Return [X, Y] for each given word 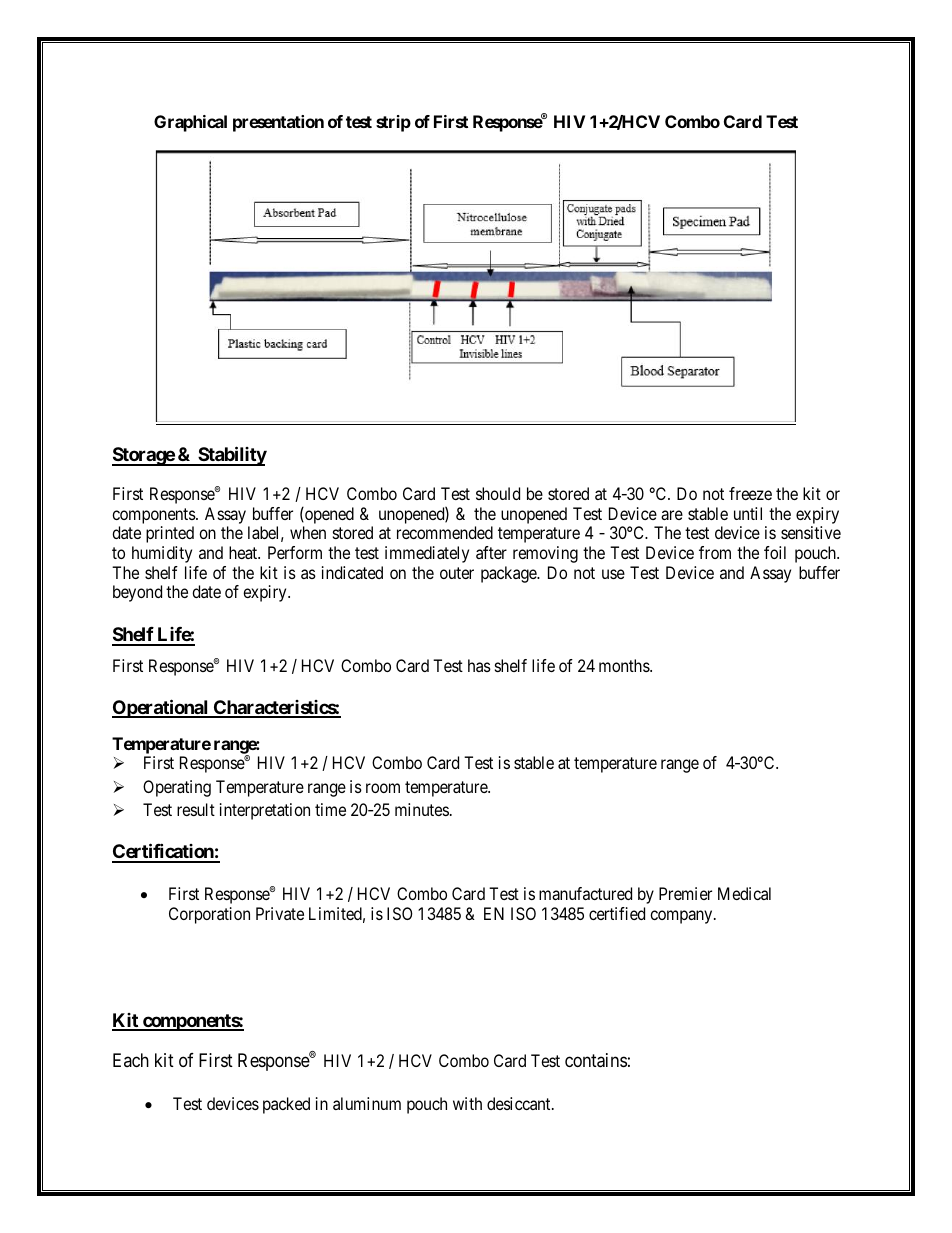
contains [596, 1060]
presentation [278, 123]
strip [393, 123]
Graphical [190, 123]
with [467, 1103]
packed [286, 1105]
